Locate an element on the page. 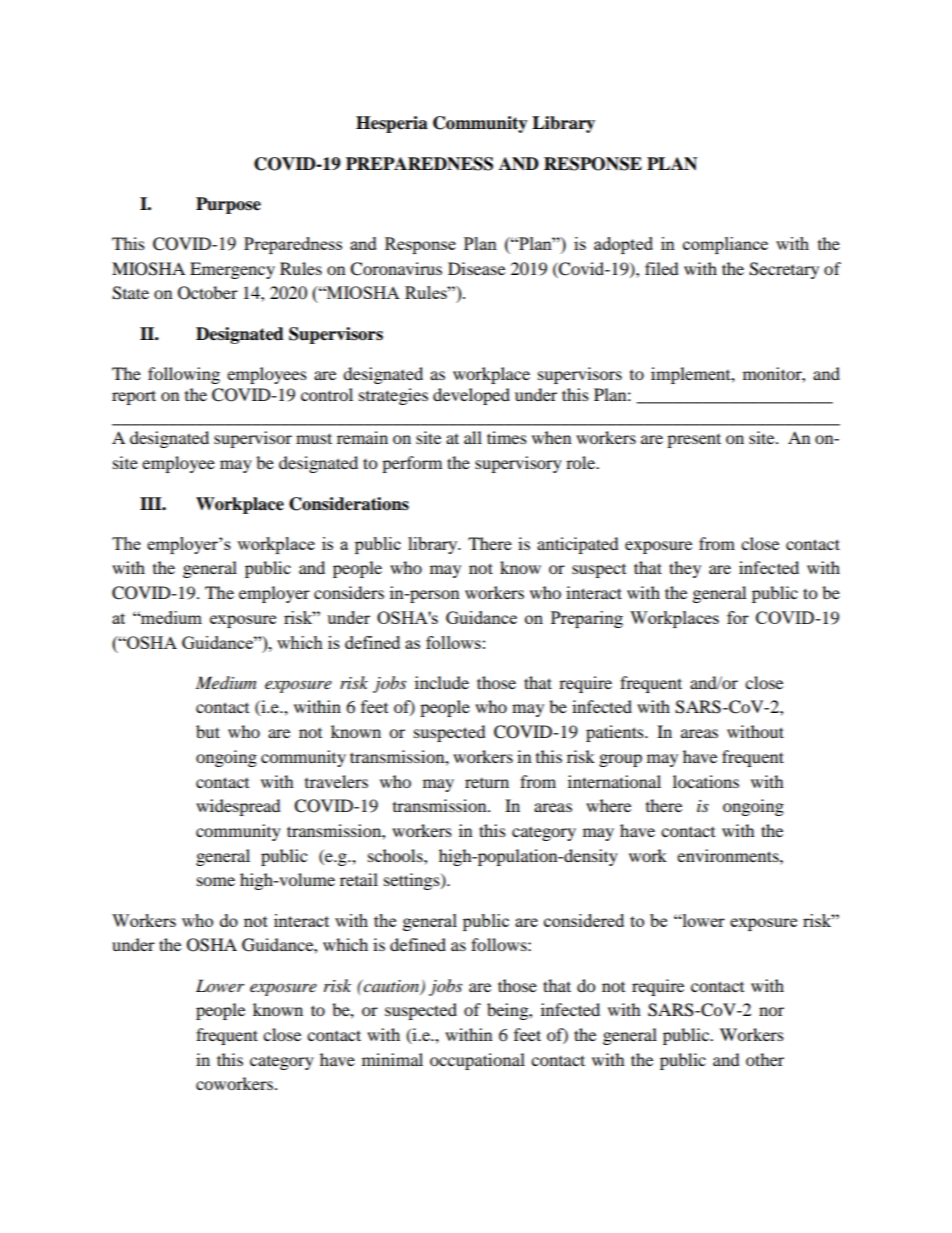 The image size is (952, 1233). but is located at coordinates (208, 731).
